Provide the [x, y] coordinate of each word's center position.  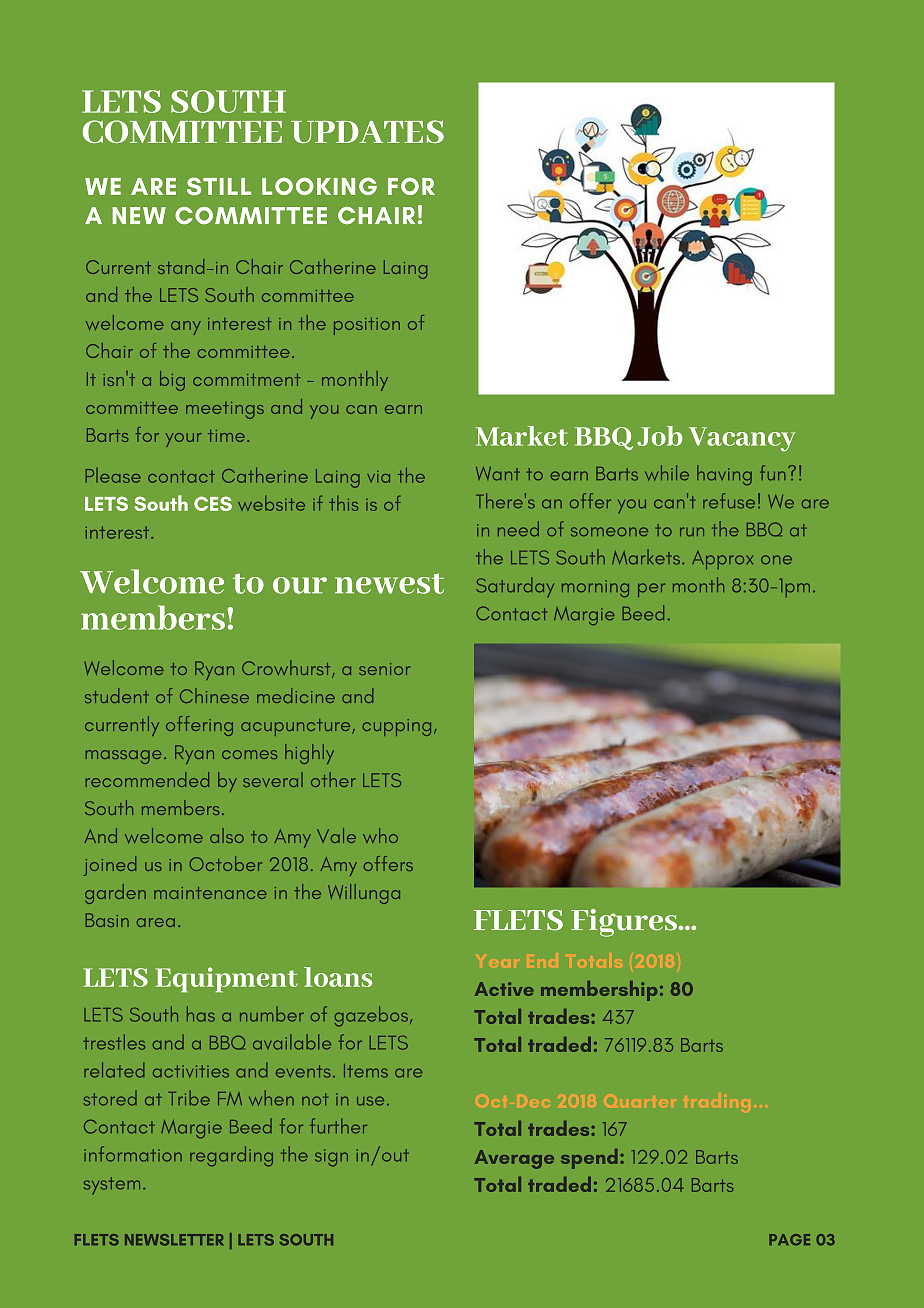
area [156, 922]
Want [498, 473]
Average [514, 1159]
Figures [624, 923]
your [183, 440]
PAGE [789, 1240]
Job [660, 436]
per [651, 590]
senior [384, 669]
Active [504, 989]
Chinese [214, 695]
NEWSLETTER [174, 1240]
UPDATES [367, 131]
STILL [219, 186]
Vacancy [742, 439]
